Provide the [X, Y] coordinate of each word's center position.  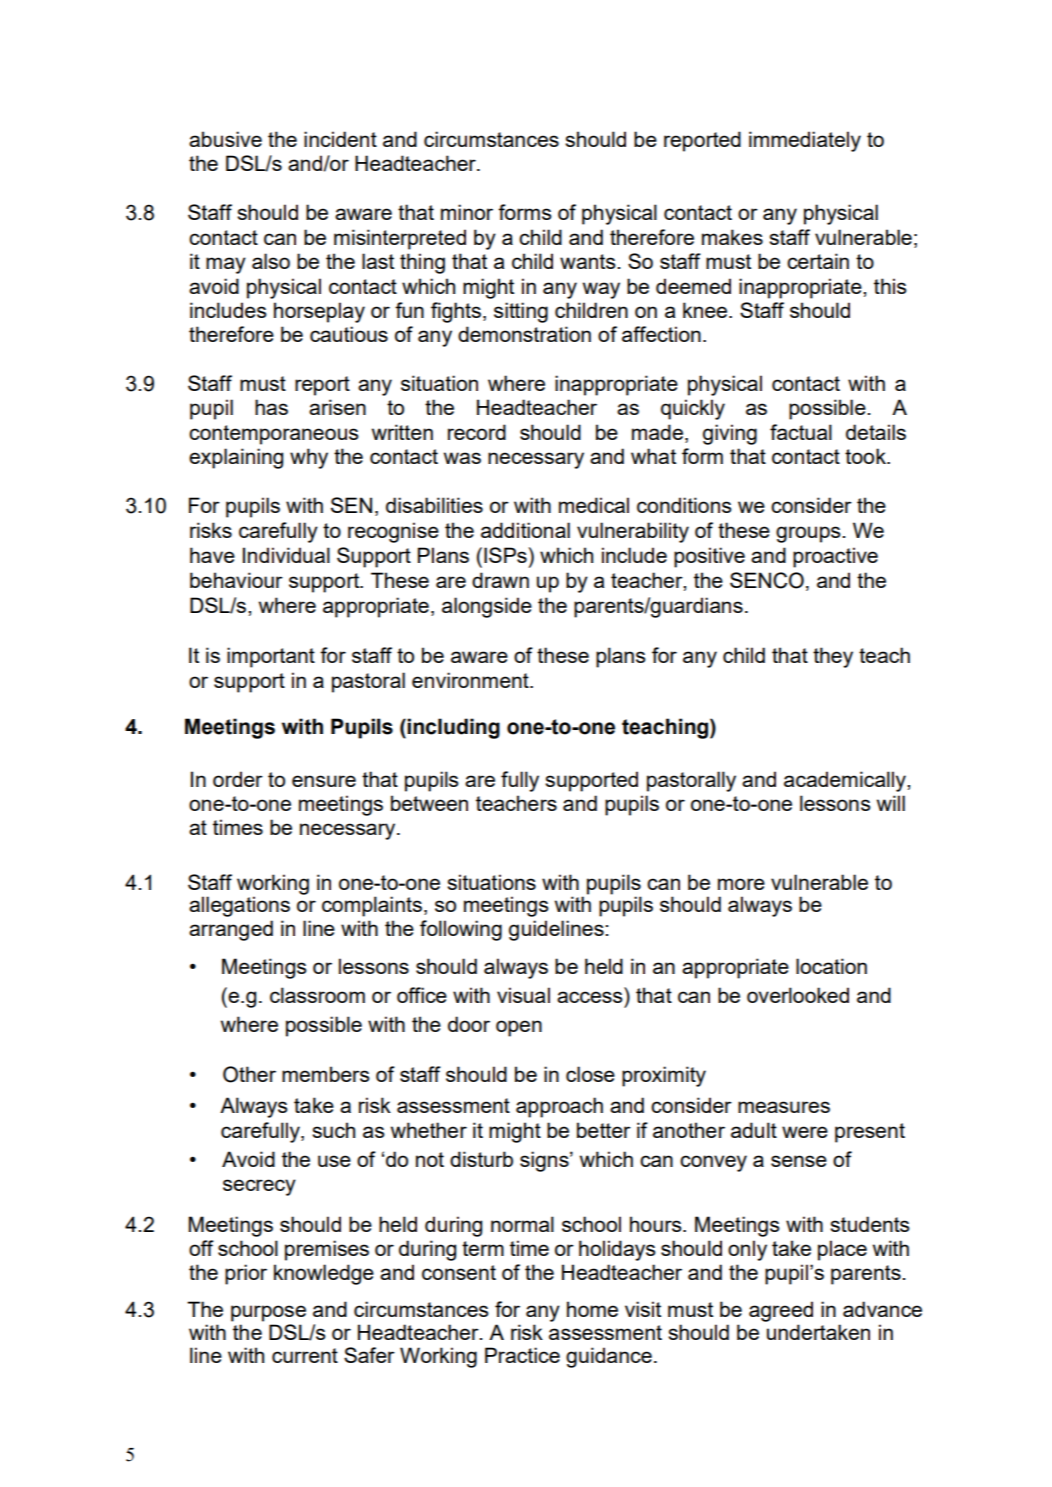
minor [467, 212]
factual [801, 432]
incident [340, 139]
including [453, 728]
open [519, 1028]
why [309, 458]
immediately [805, 141]
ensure [324, 781]
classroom [317, 995]
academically [846, 781]
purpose [268, 1313]
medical [594, 505]
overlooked [798, 995]
